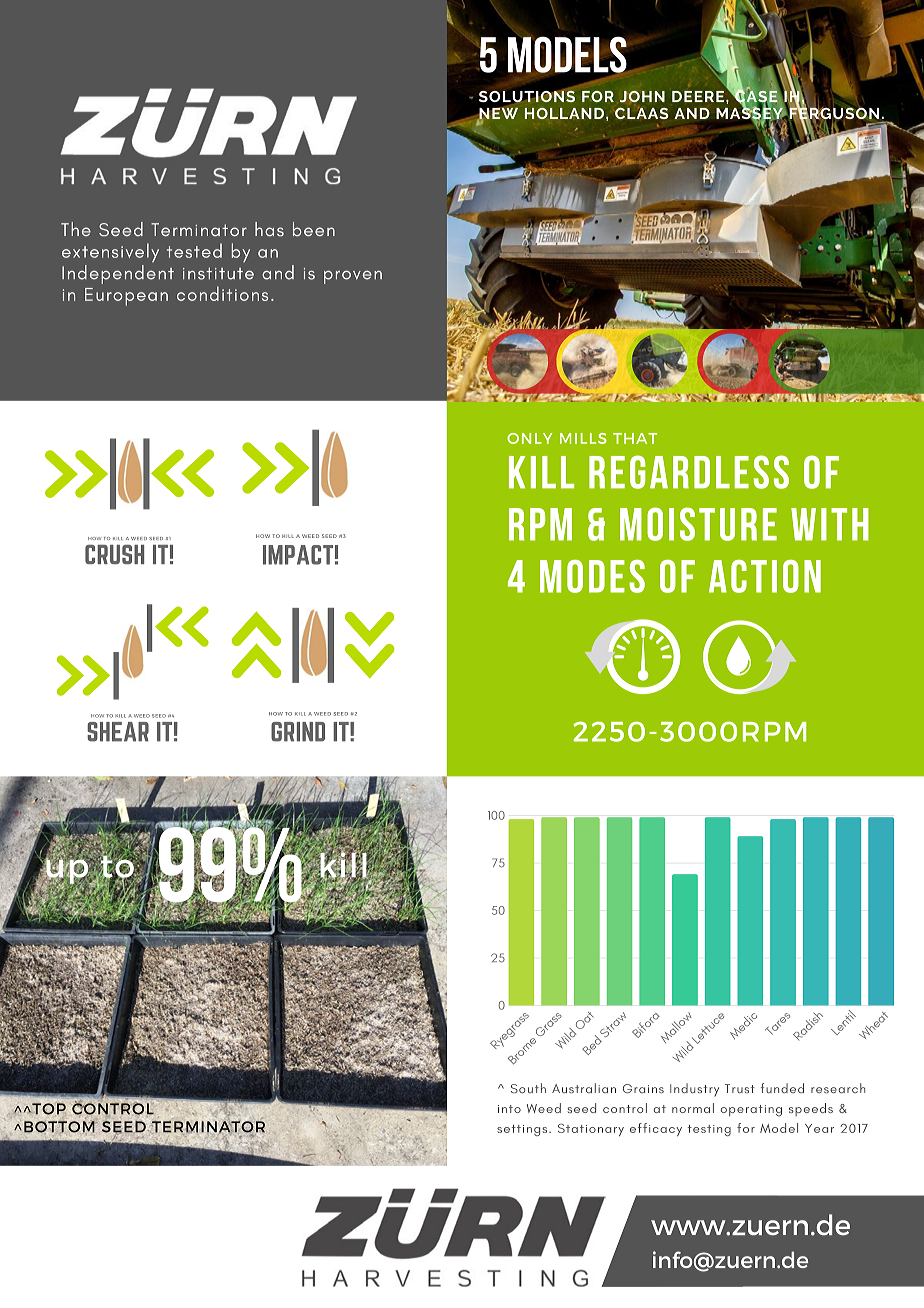  What do you see at coordinates (699, 96) in the image?
I see `DEERE` at bounding box center [699, 96].
